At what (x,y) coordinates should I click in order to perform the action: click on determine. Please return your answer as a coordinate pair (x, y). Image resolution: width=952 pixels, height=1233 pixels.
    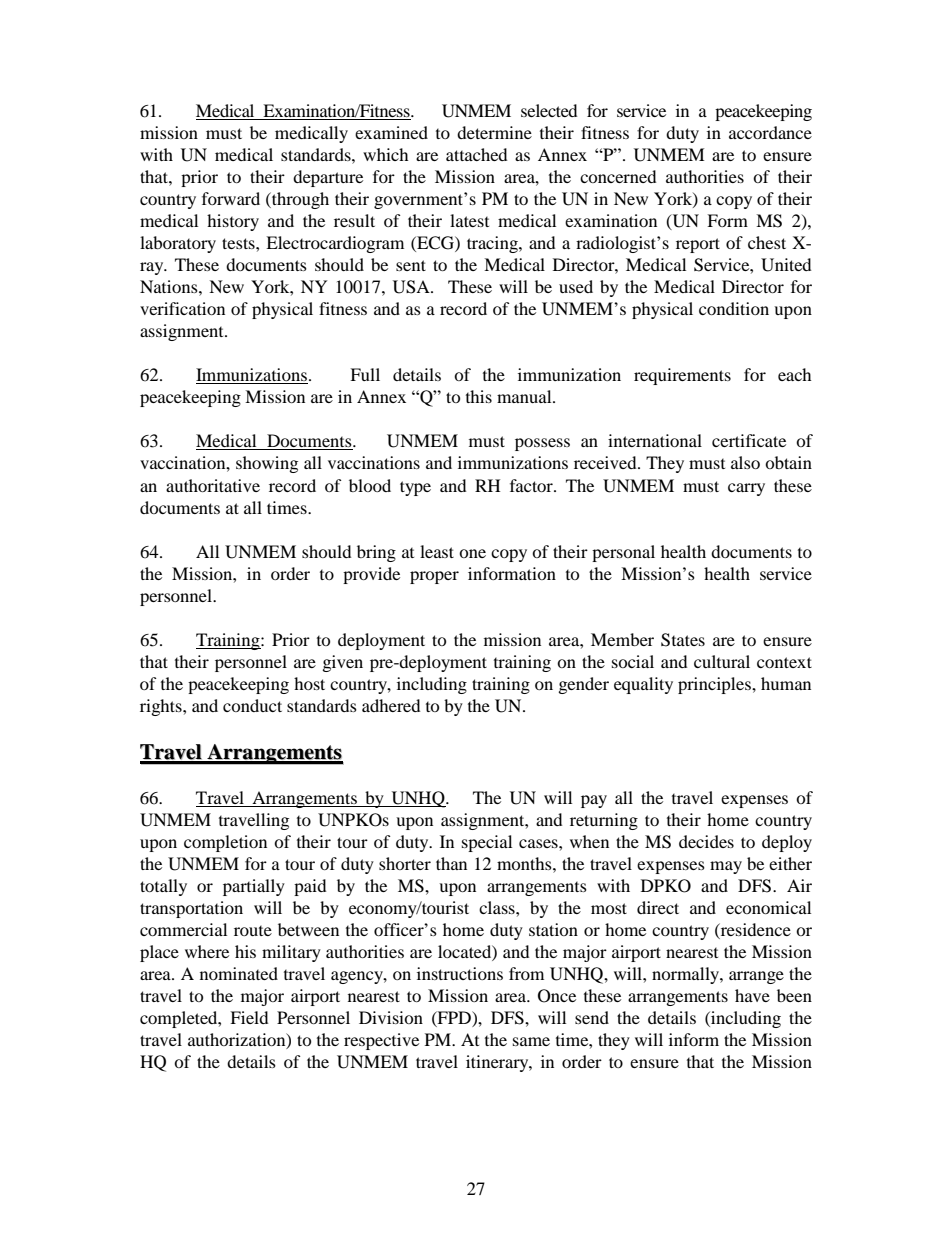
    Looking at the image, I should click on (494, 132).
